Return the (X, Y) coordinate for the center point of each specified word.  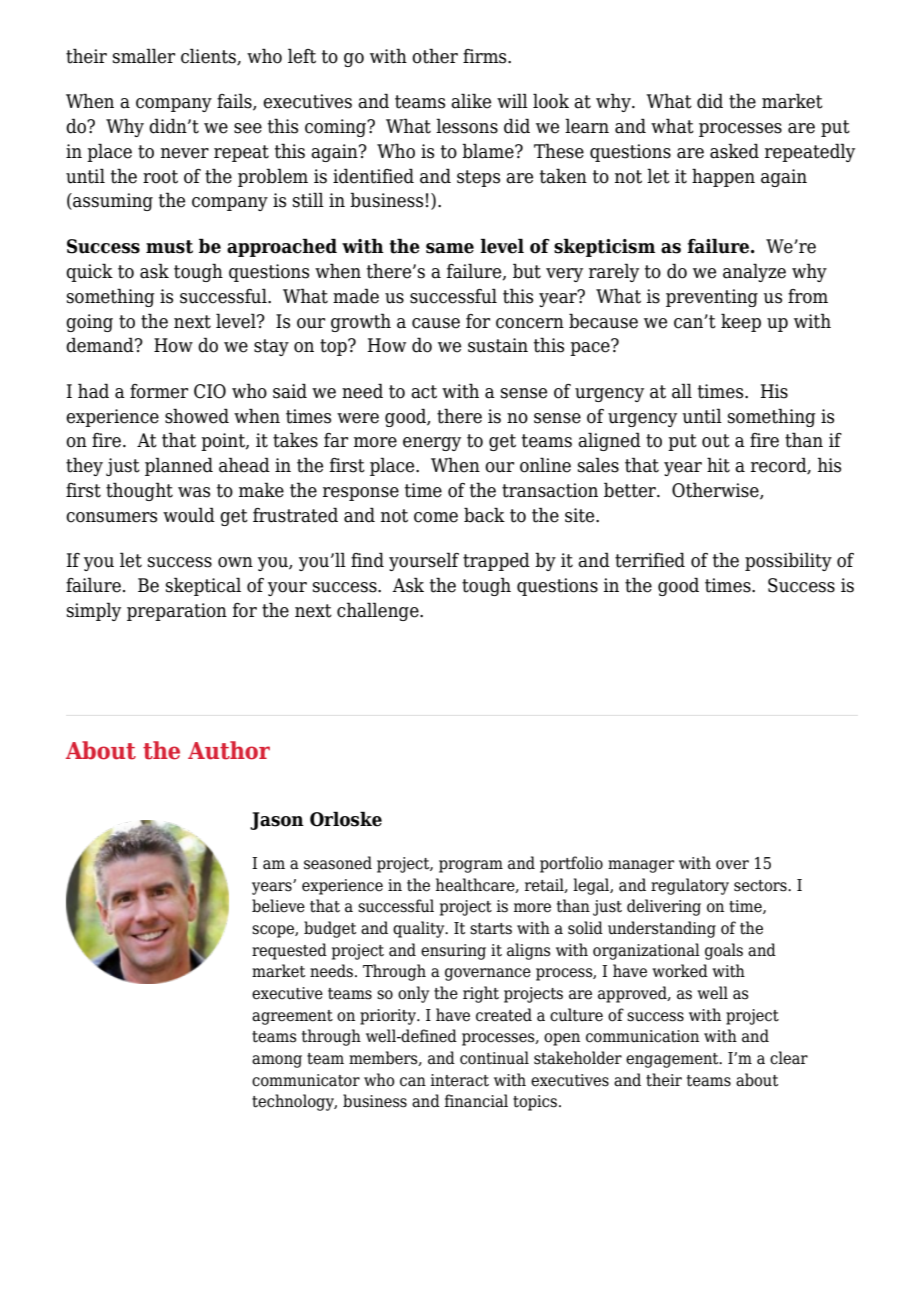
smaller (144, 56)
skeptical (203, 586)
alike (471, 101)
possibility (788, 561)
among (277, 1061)
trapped (496, 561)
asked (734, 151)
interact (459, 1080)
